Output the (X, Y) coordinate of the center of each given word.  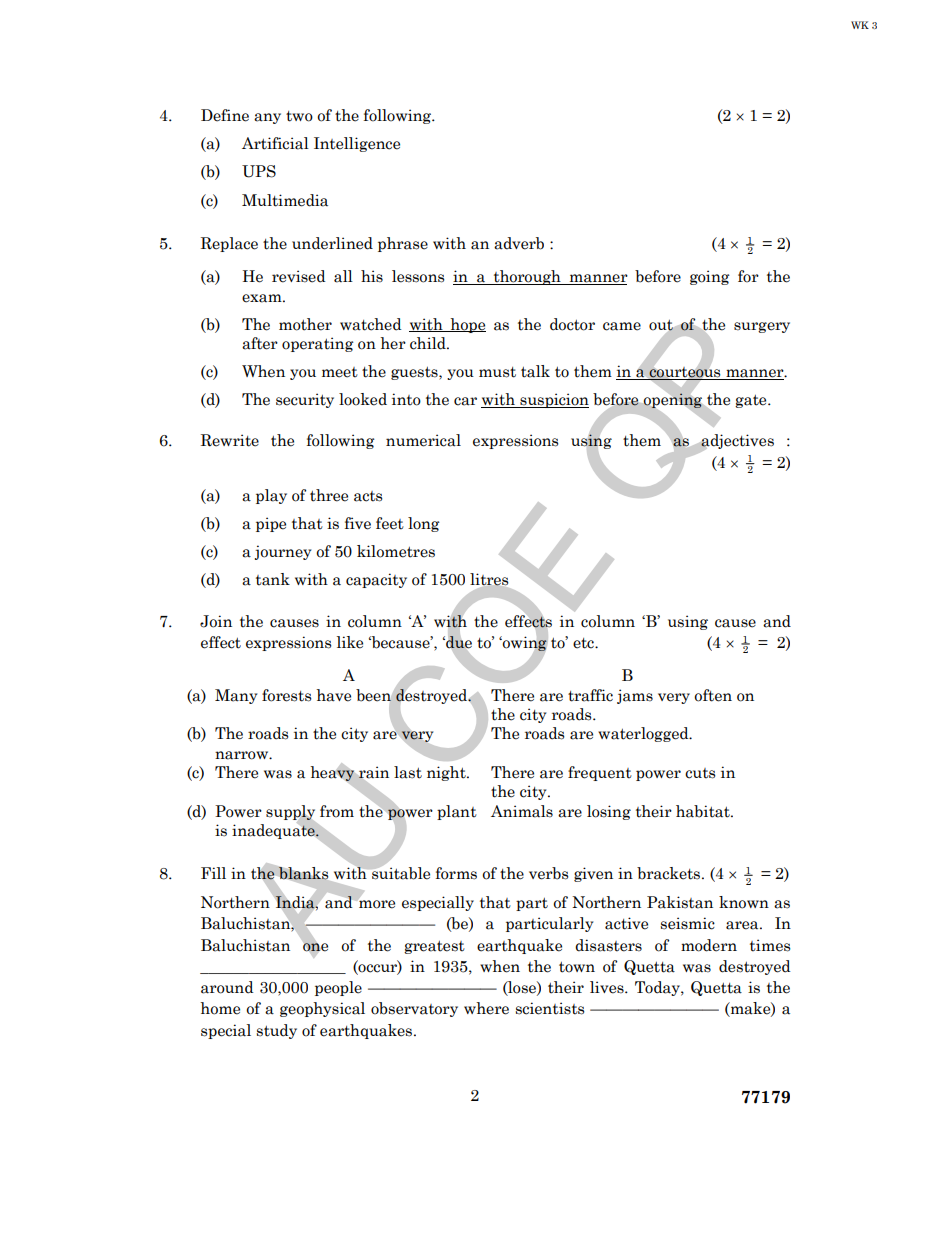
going (710, 277)
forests (287, 695)
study (276, 1031)
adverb (519, 243)
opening (673, 400)
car (465, 401)
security (305, 400)
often (713, 695)
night (447, 773)
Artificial (275, 143)
